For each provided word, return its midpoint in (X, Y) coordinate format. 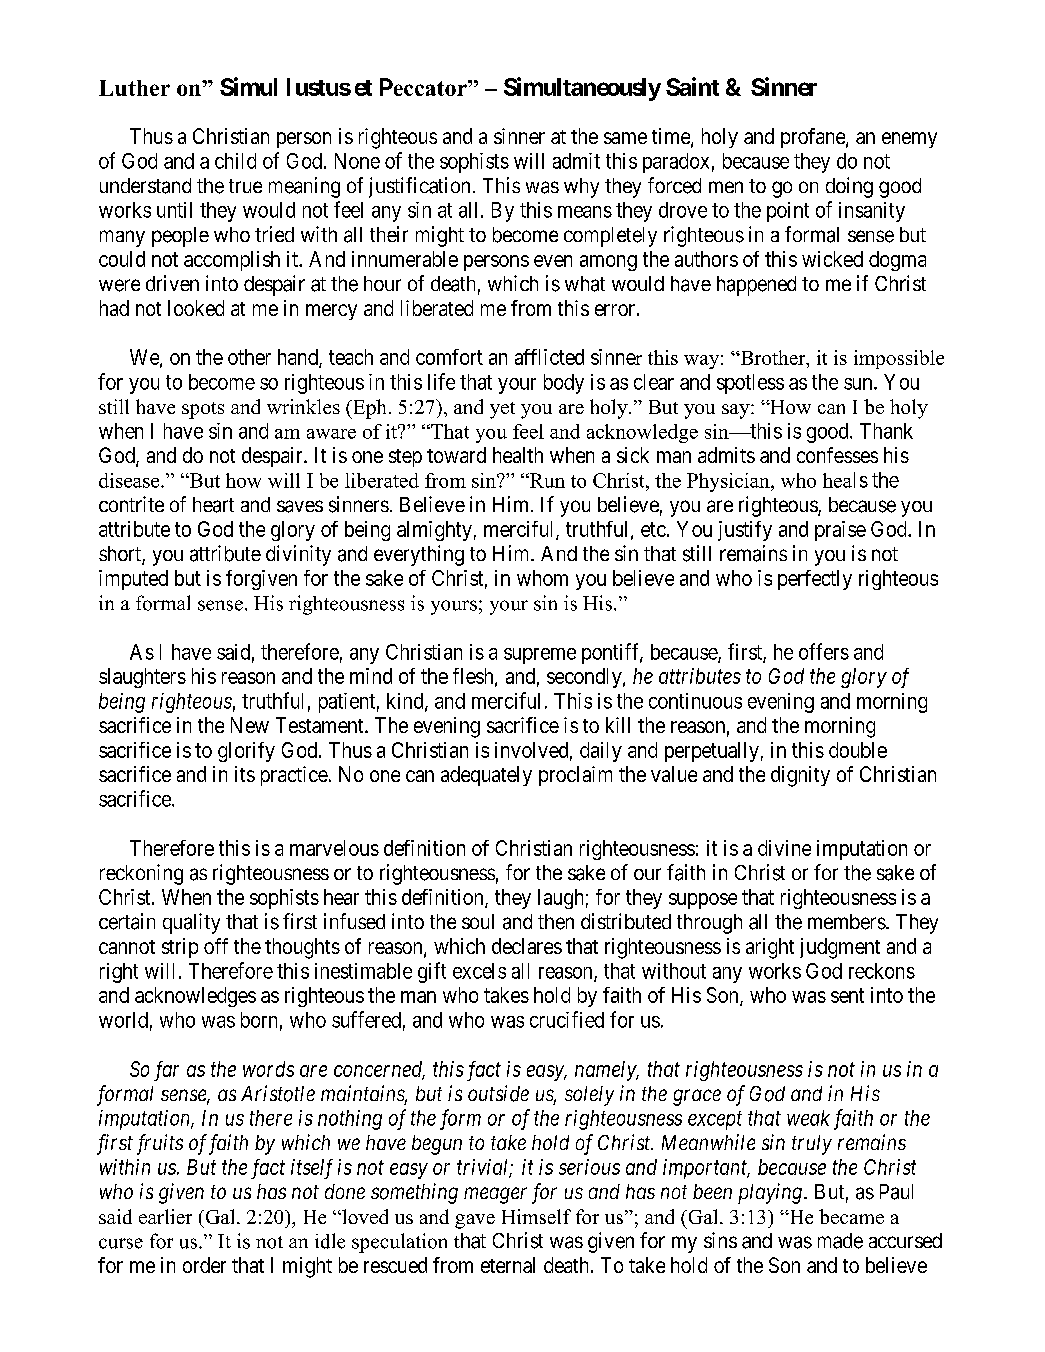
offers (824, 651)
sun (859, 384)
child (235, 161)
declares (527, 946)
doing (849, 187)
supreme (540, 656)
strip (180, 948)
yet (502, 410)
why (581, 188)
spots (203, 410)
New (250, 725)
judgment (840, 948)
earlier (165, 1216)
